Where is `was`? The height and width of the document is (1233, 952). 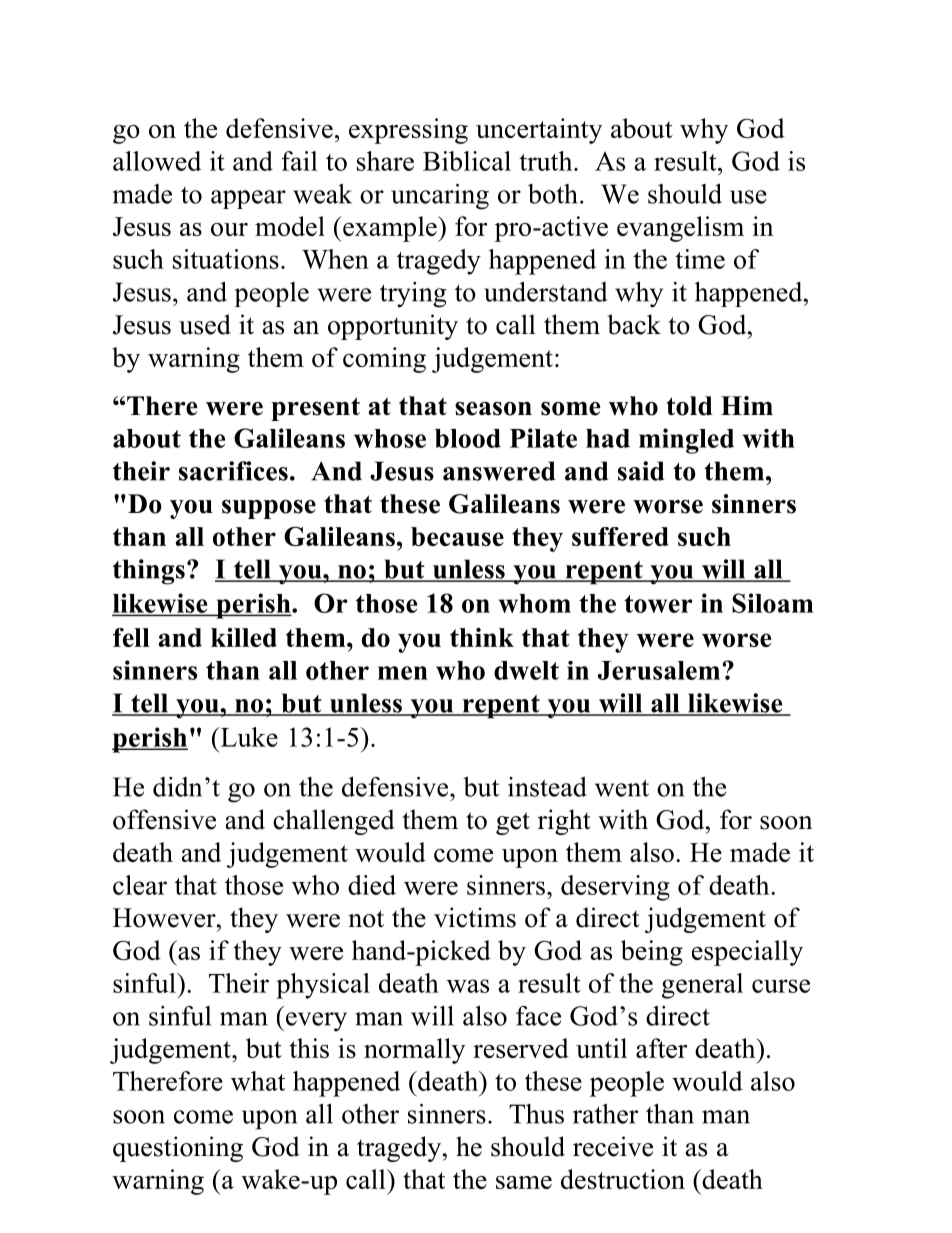 was is located at coordinates (468, 986).
